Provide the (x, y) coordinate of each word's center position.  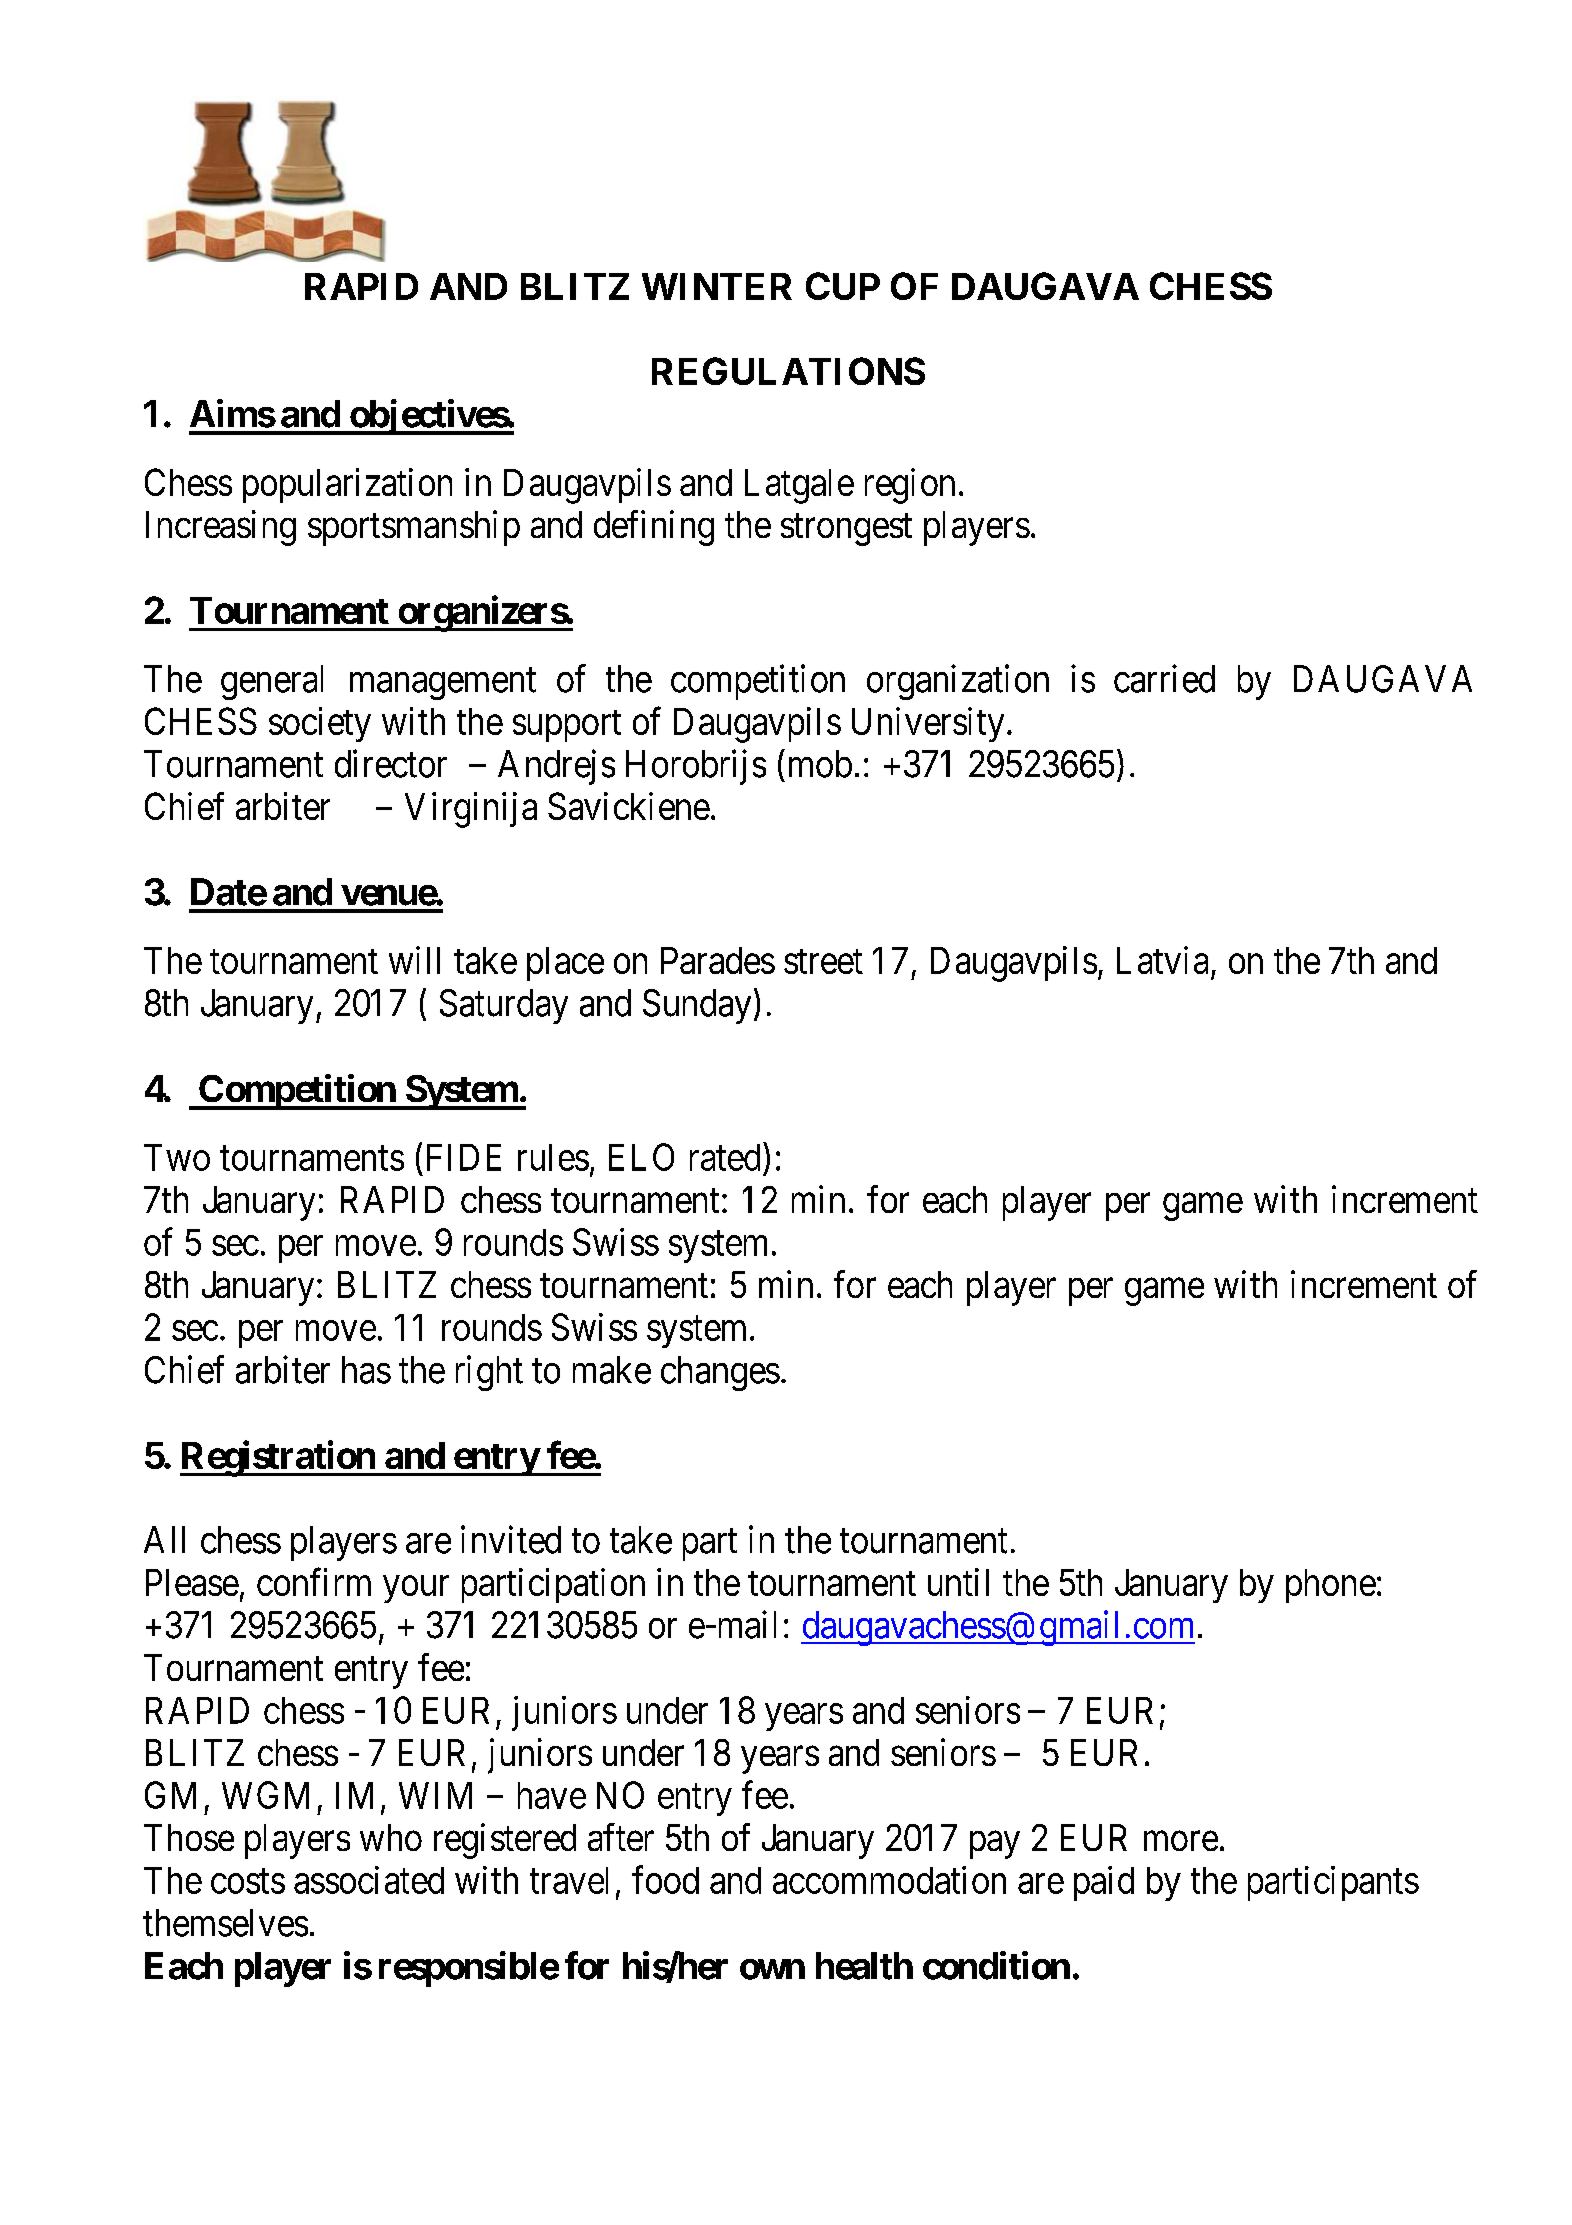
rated (725, 1157)
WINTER (717, 286)
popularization (347, 485)
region (910, 486)
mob (820, 764)
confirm (314, 1582)
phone (1331, 1586)
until (958, 1582)
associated (369, 1880)
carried (1164, 678)
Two (177, 1157)
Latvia (1162, 960)
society (320, 724)
